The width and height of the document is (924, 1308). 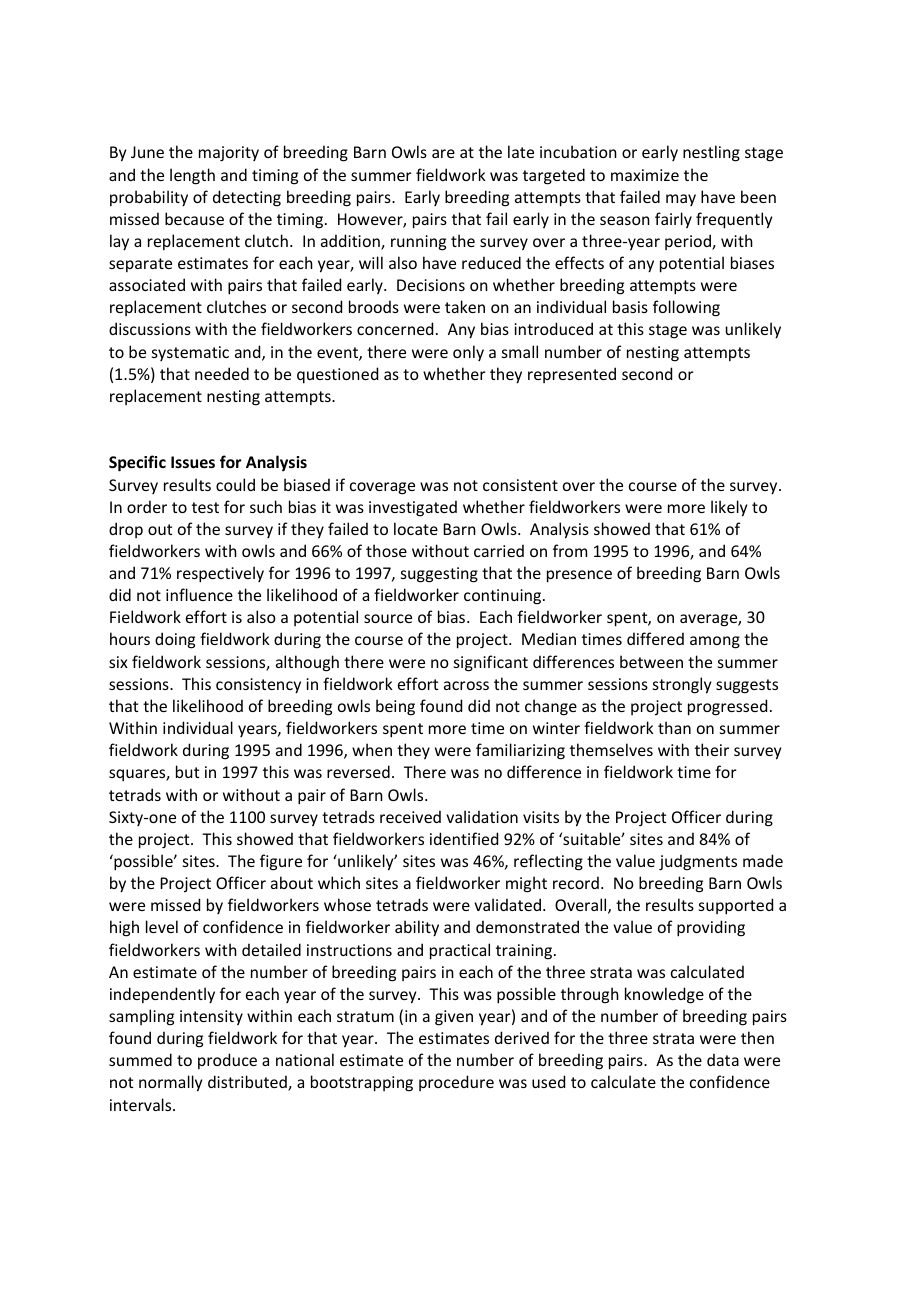 I want to click on doing, so click(x=175, y=640).
